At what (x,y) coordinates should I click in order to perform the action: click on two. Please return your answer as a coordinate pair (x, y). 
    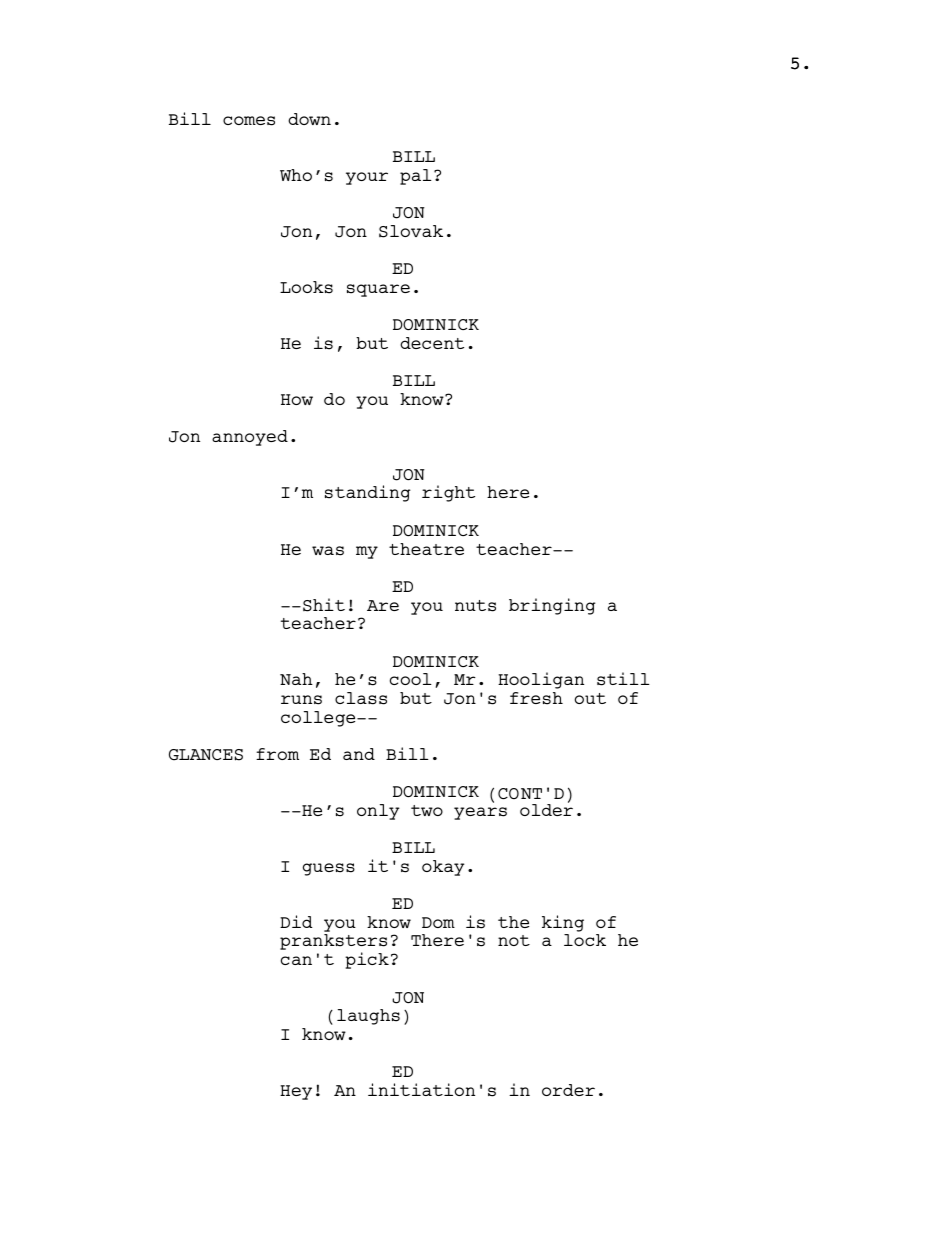
    Looking at the image, I should click on (427, 810).
